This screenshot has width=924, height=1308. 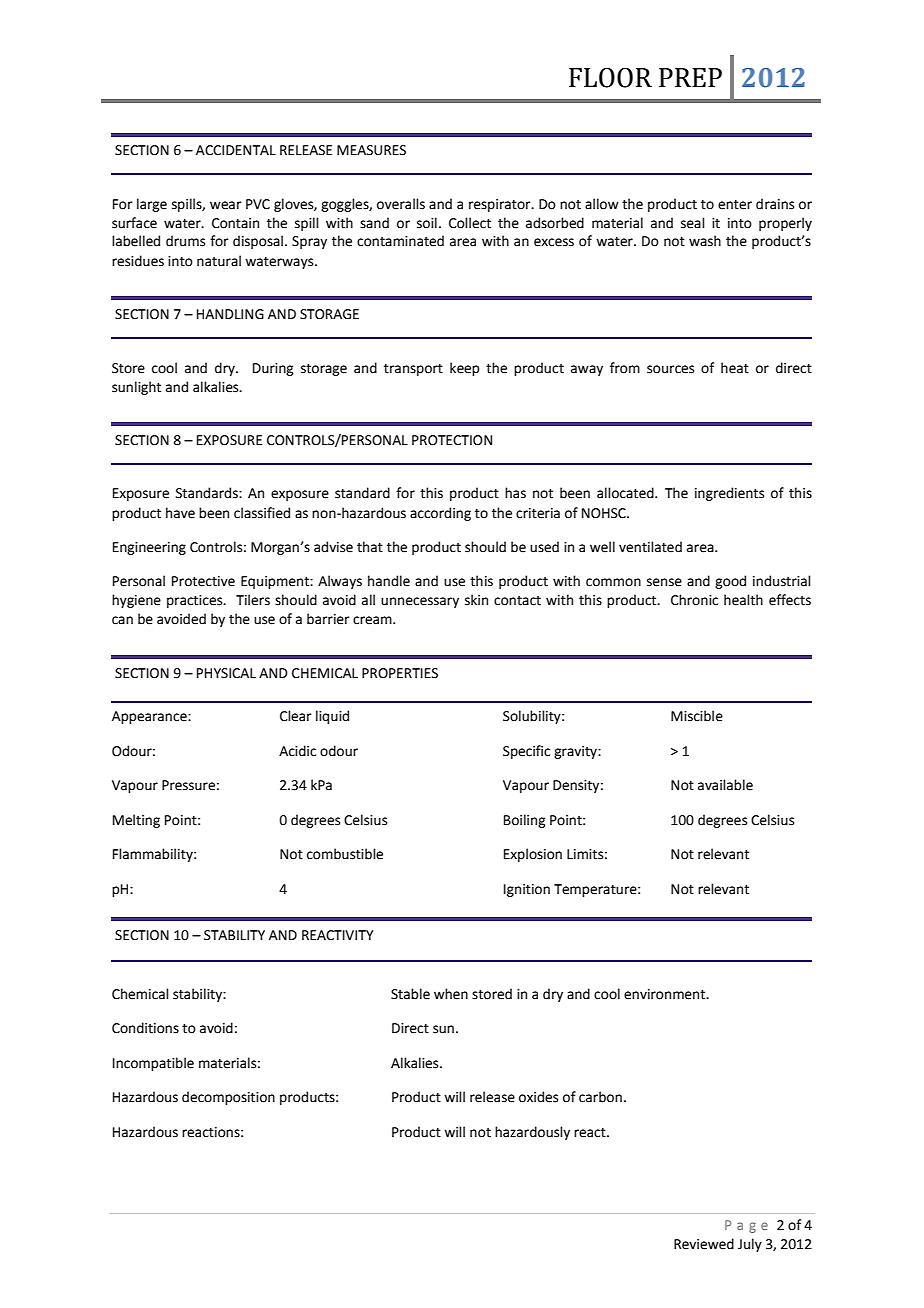 I want to click on Boiling, so click(x=524, y=821).
